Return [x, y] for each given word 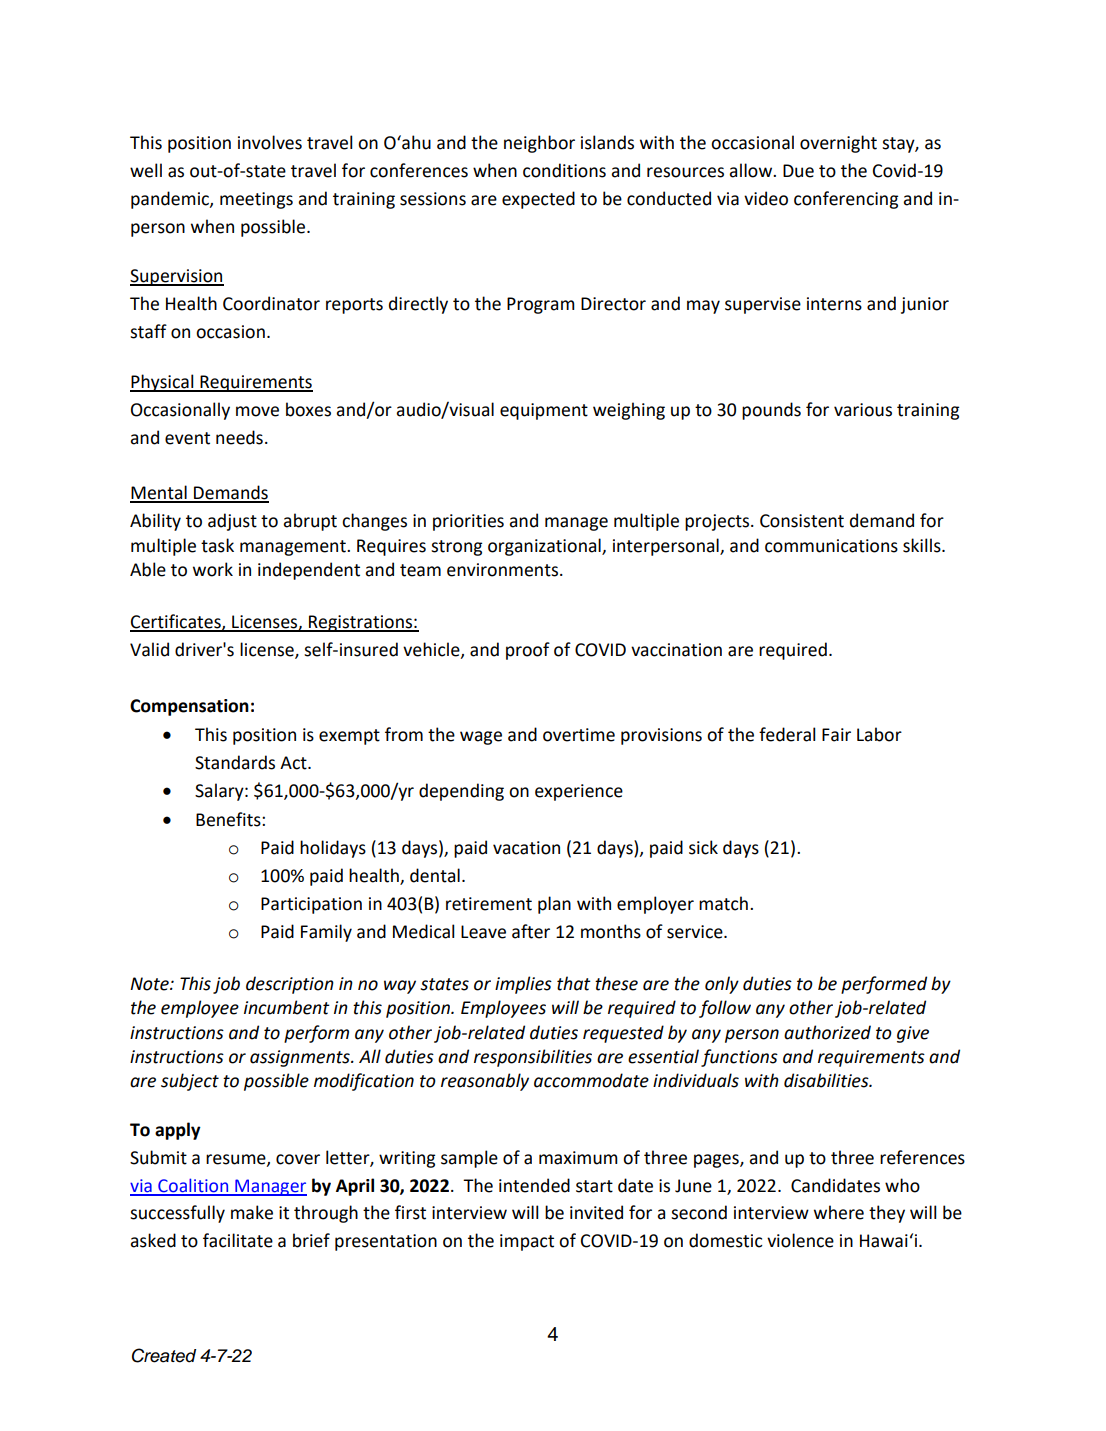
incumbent [287, 1007]
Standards [235, 762]
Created [164, 1355]
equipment [544, 411]
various [863, 410]
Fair [836, 735]
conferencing [846, 200]
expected [538, 200]
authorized [827, 1032]
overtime [579, 735]
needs [239, 437]
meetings [256, 200]
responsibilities [533, 1058]
